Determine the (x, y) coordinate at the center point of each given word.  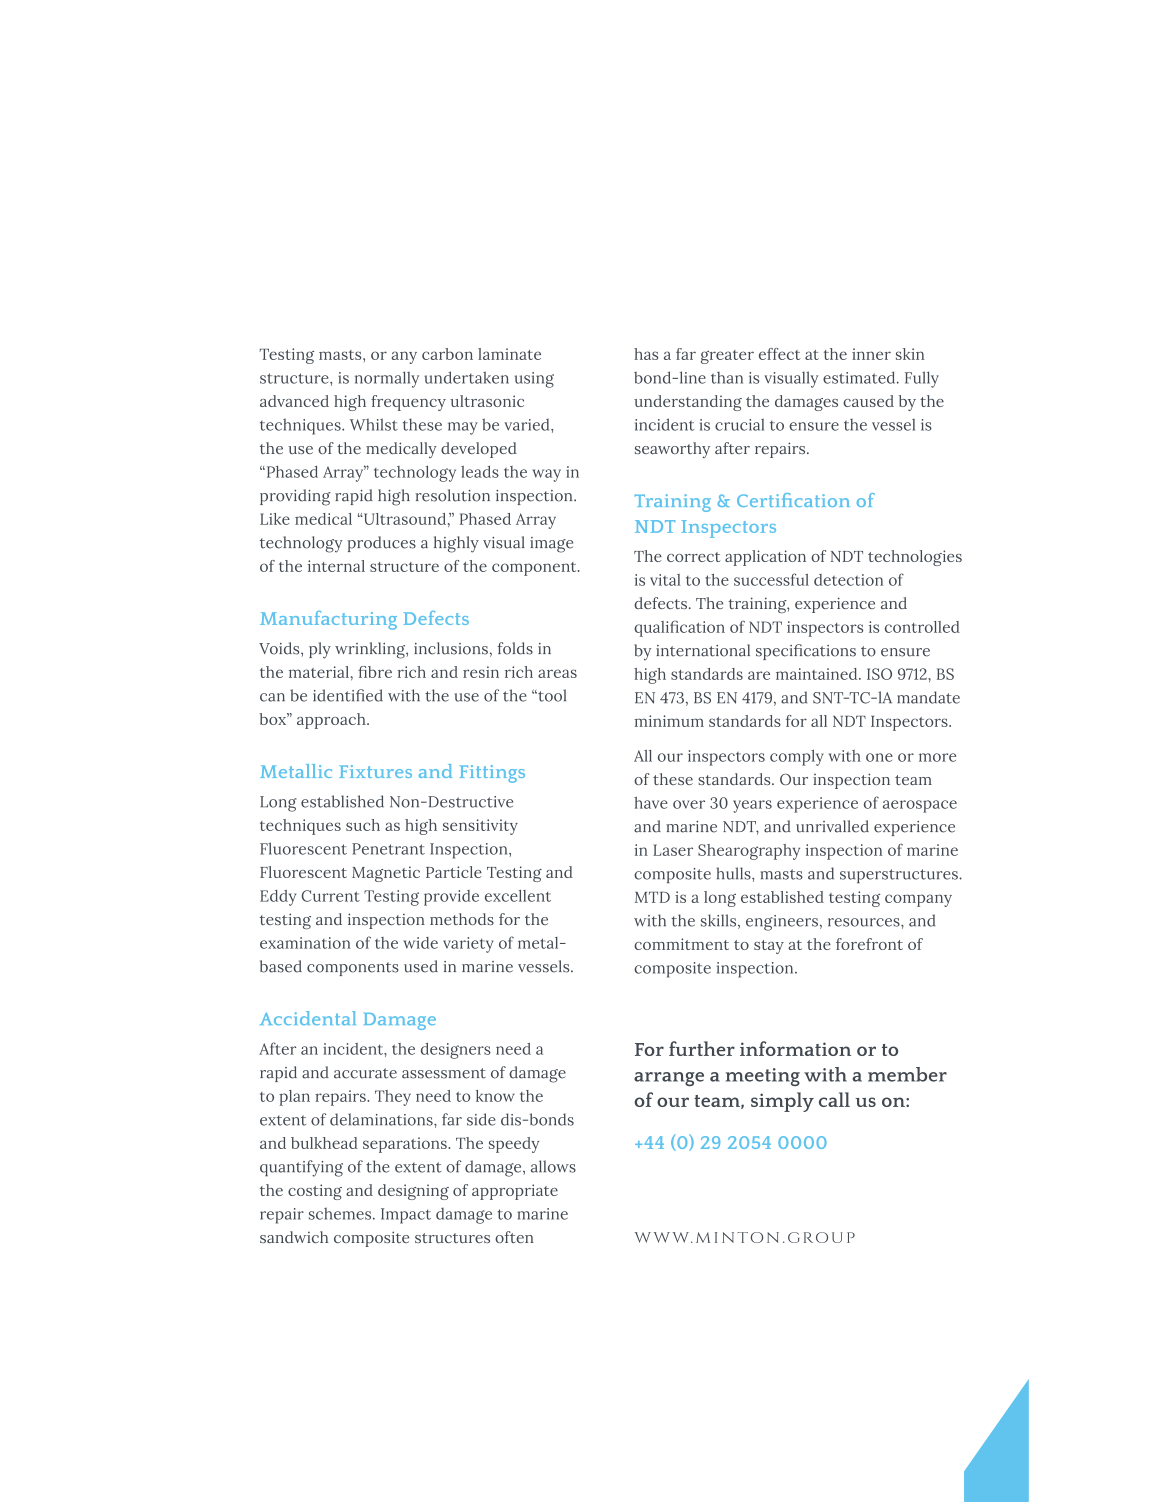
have (651, 803)
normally (387, 379)
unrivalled (832, 826)
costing (315, 1192)
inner (871, 354)
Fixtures (375, 771)
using (534, 380)
